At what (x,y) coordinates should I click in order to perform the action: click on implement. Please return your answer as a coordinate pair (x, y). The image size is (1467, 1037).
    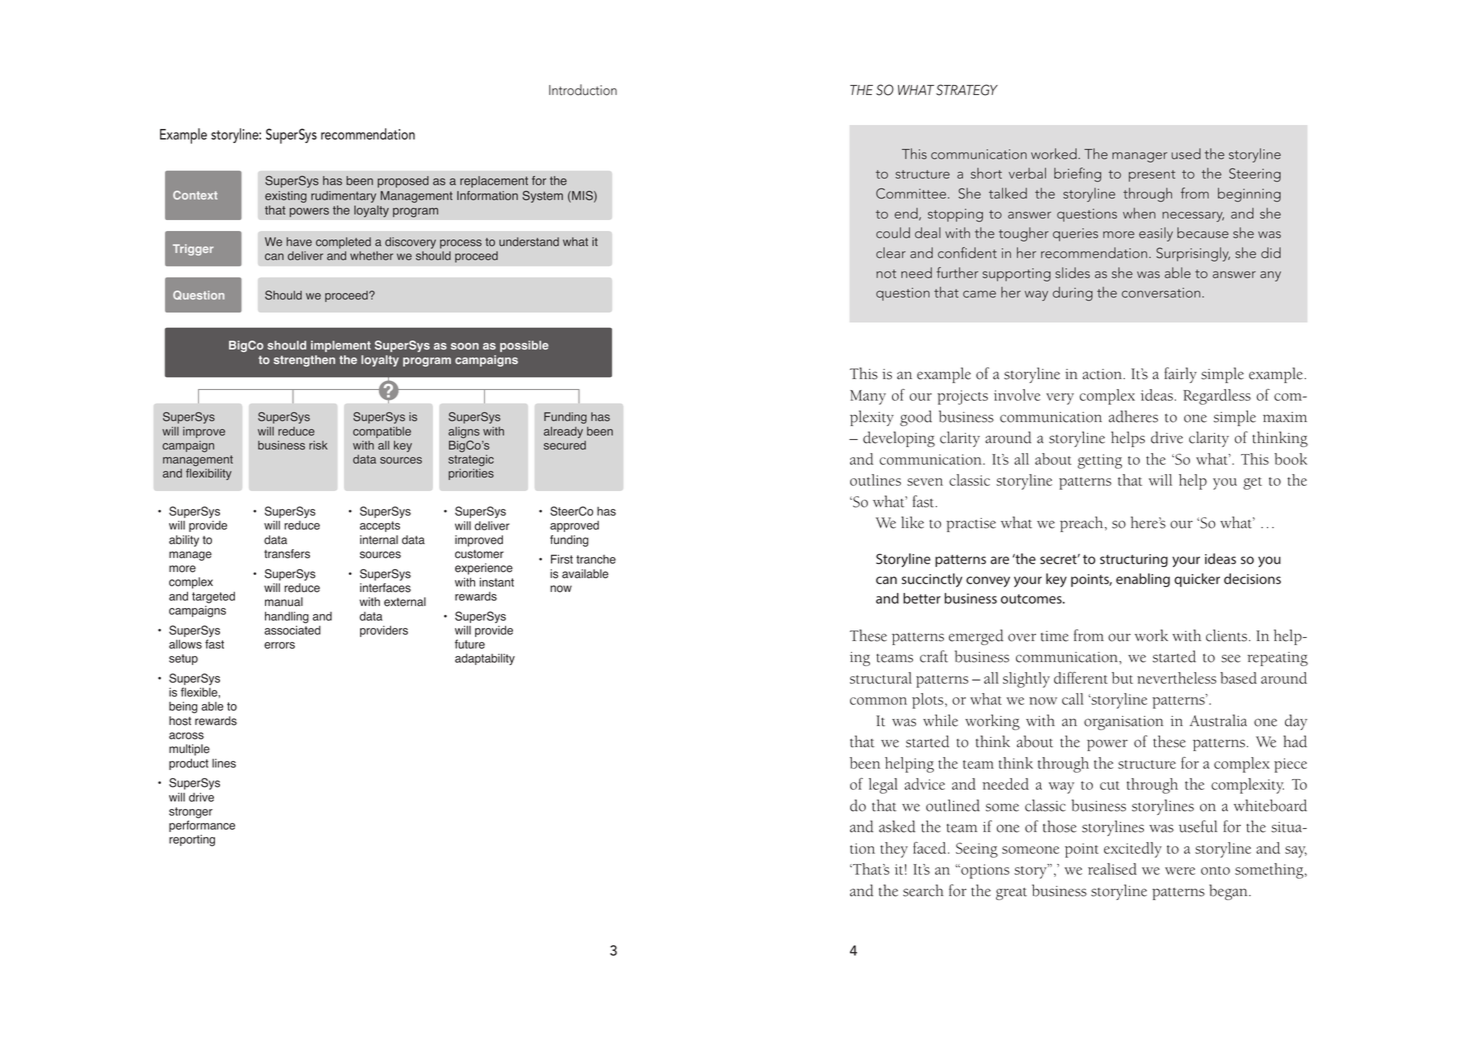
    Looking at the image, I should click on (341, 346).
